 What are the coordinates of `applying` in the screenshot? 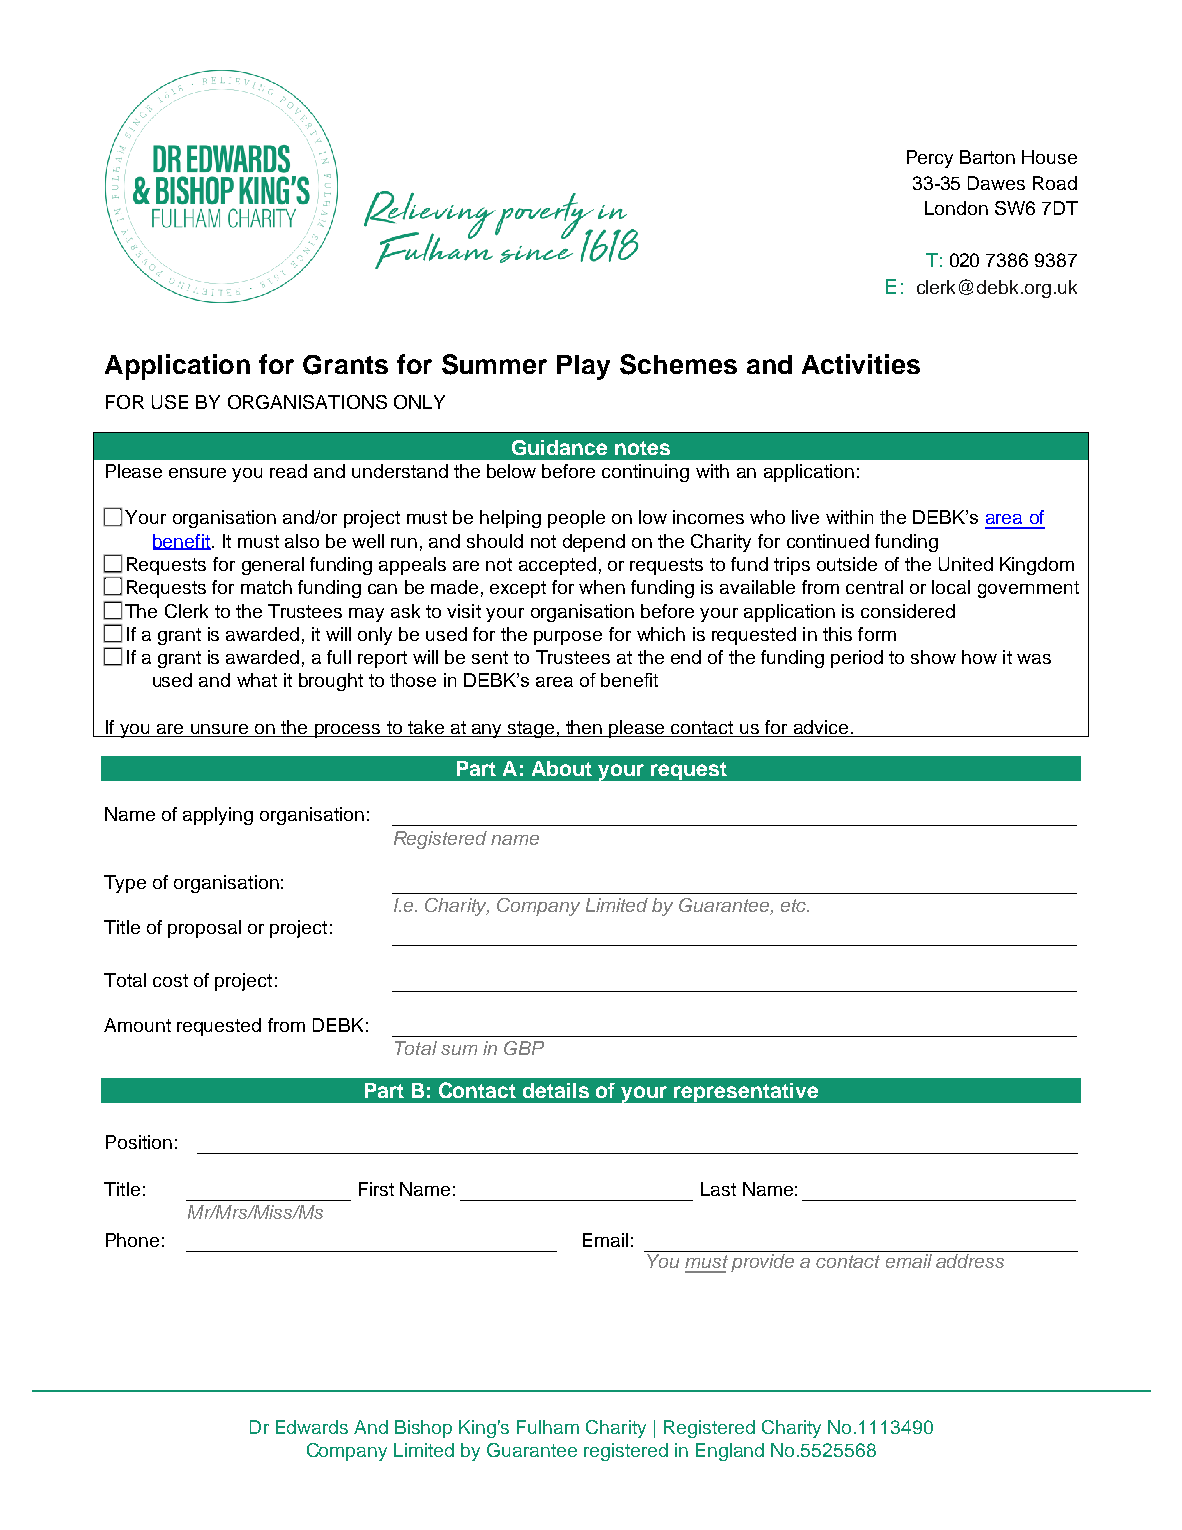 It's located at (218, 816).
